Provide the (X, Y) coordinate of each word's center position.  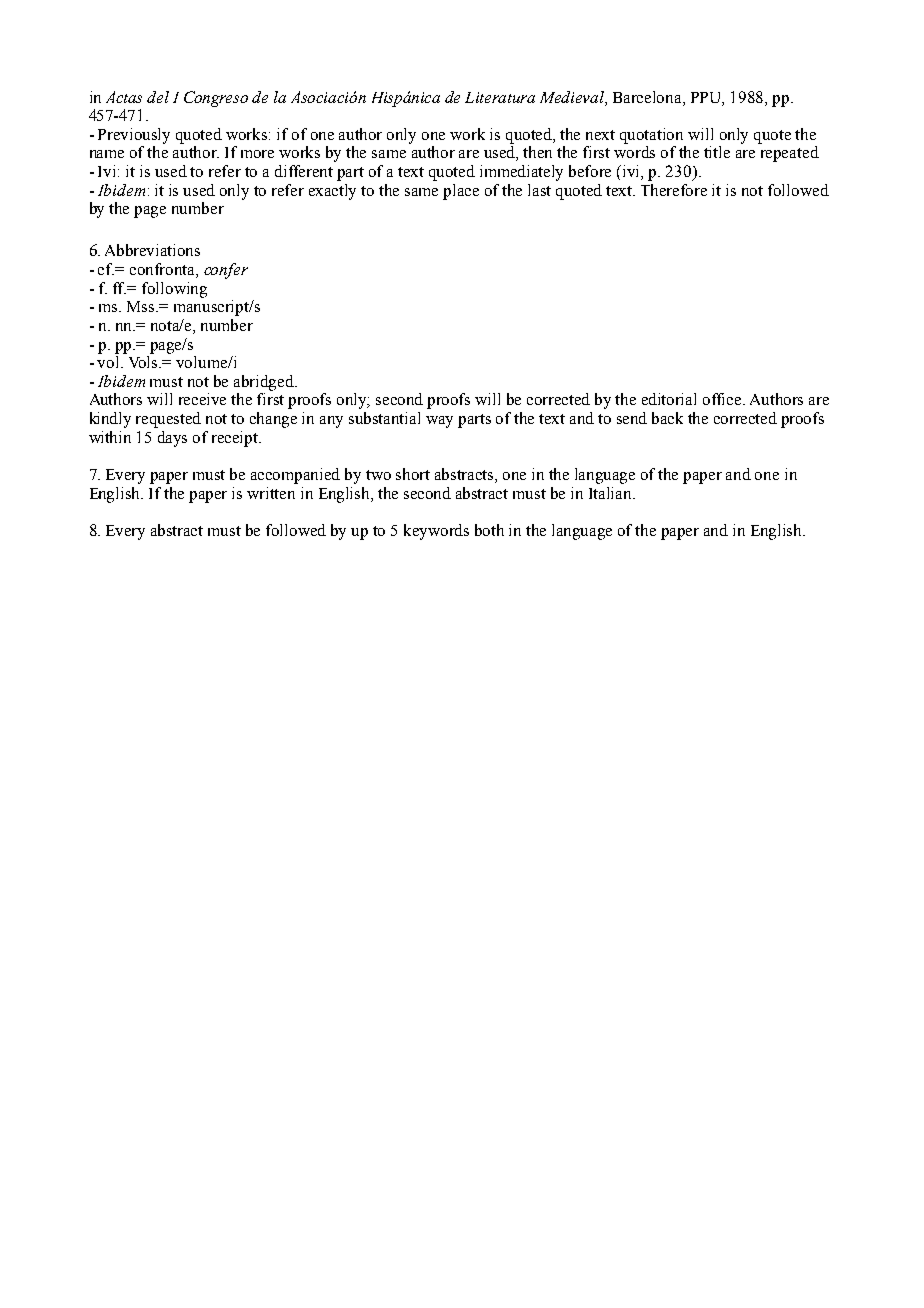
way (439, 422)
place (461, 192)
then (537, 152)
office (723, 399)
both (489, 530)
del (158, 97)
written (271, 493)
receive (202, 399)
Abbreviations (152, 250)
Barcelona (648, 97)
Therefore (674, 190)
